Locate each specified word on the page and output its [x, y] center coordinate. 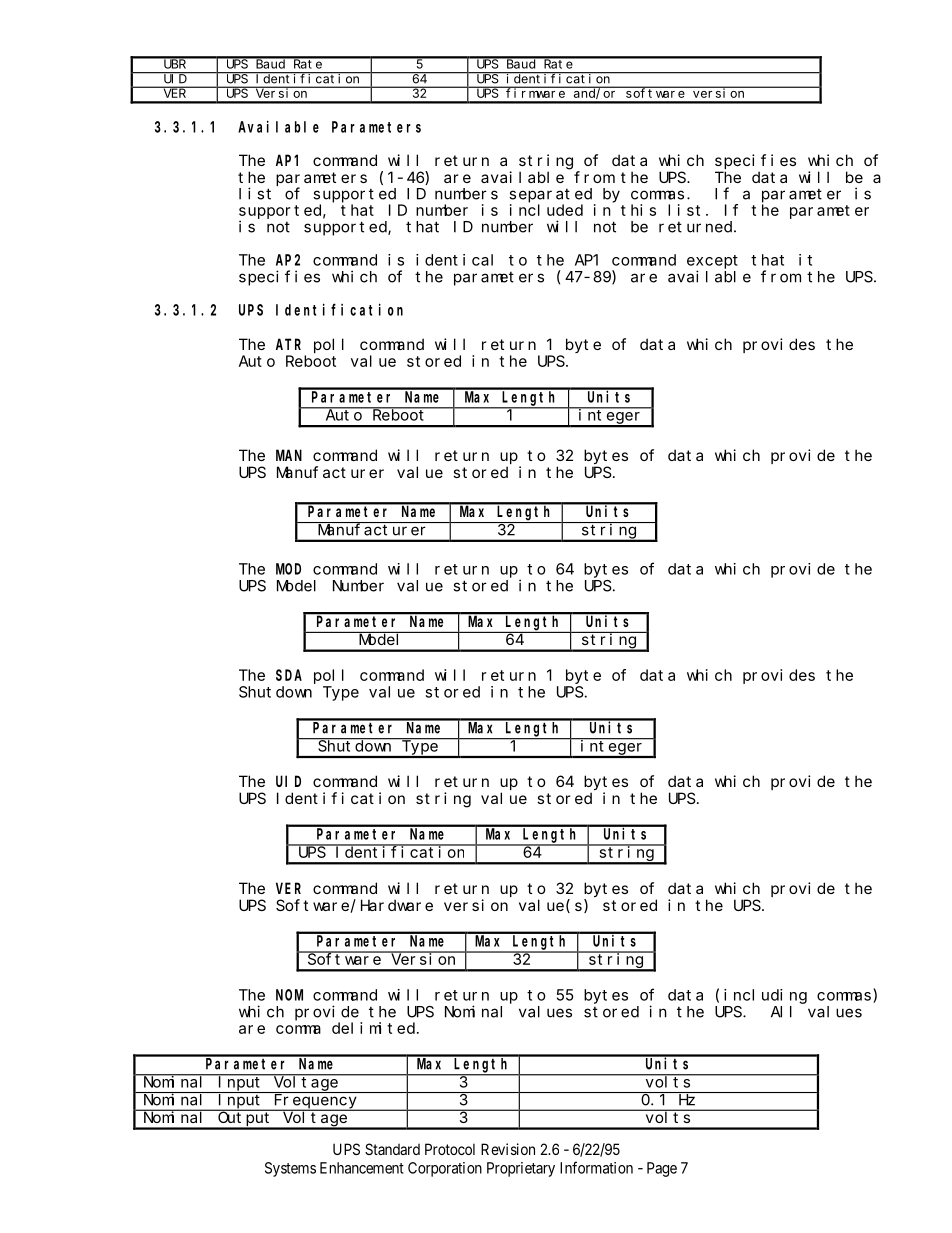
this [638, 210]
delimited [375, 1028]
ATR [288, 344]
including [765, 996]
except [712, 262]
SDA [289, 675]
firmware [536, 92]
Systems [290, 1169]
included [546, 210]
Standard [392, 1149]
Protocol [450, 1149]
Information [596, 1167]
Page [662, 1169]
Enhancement [362, 1168]
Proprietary [521, 1169]
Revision [508, 1149]
